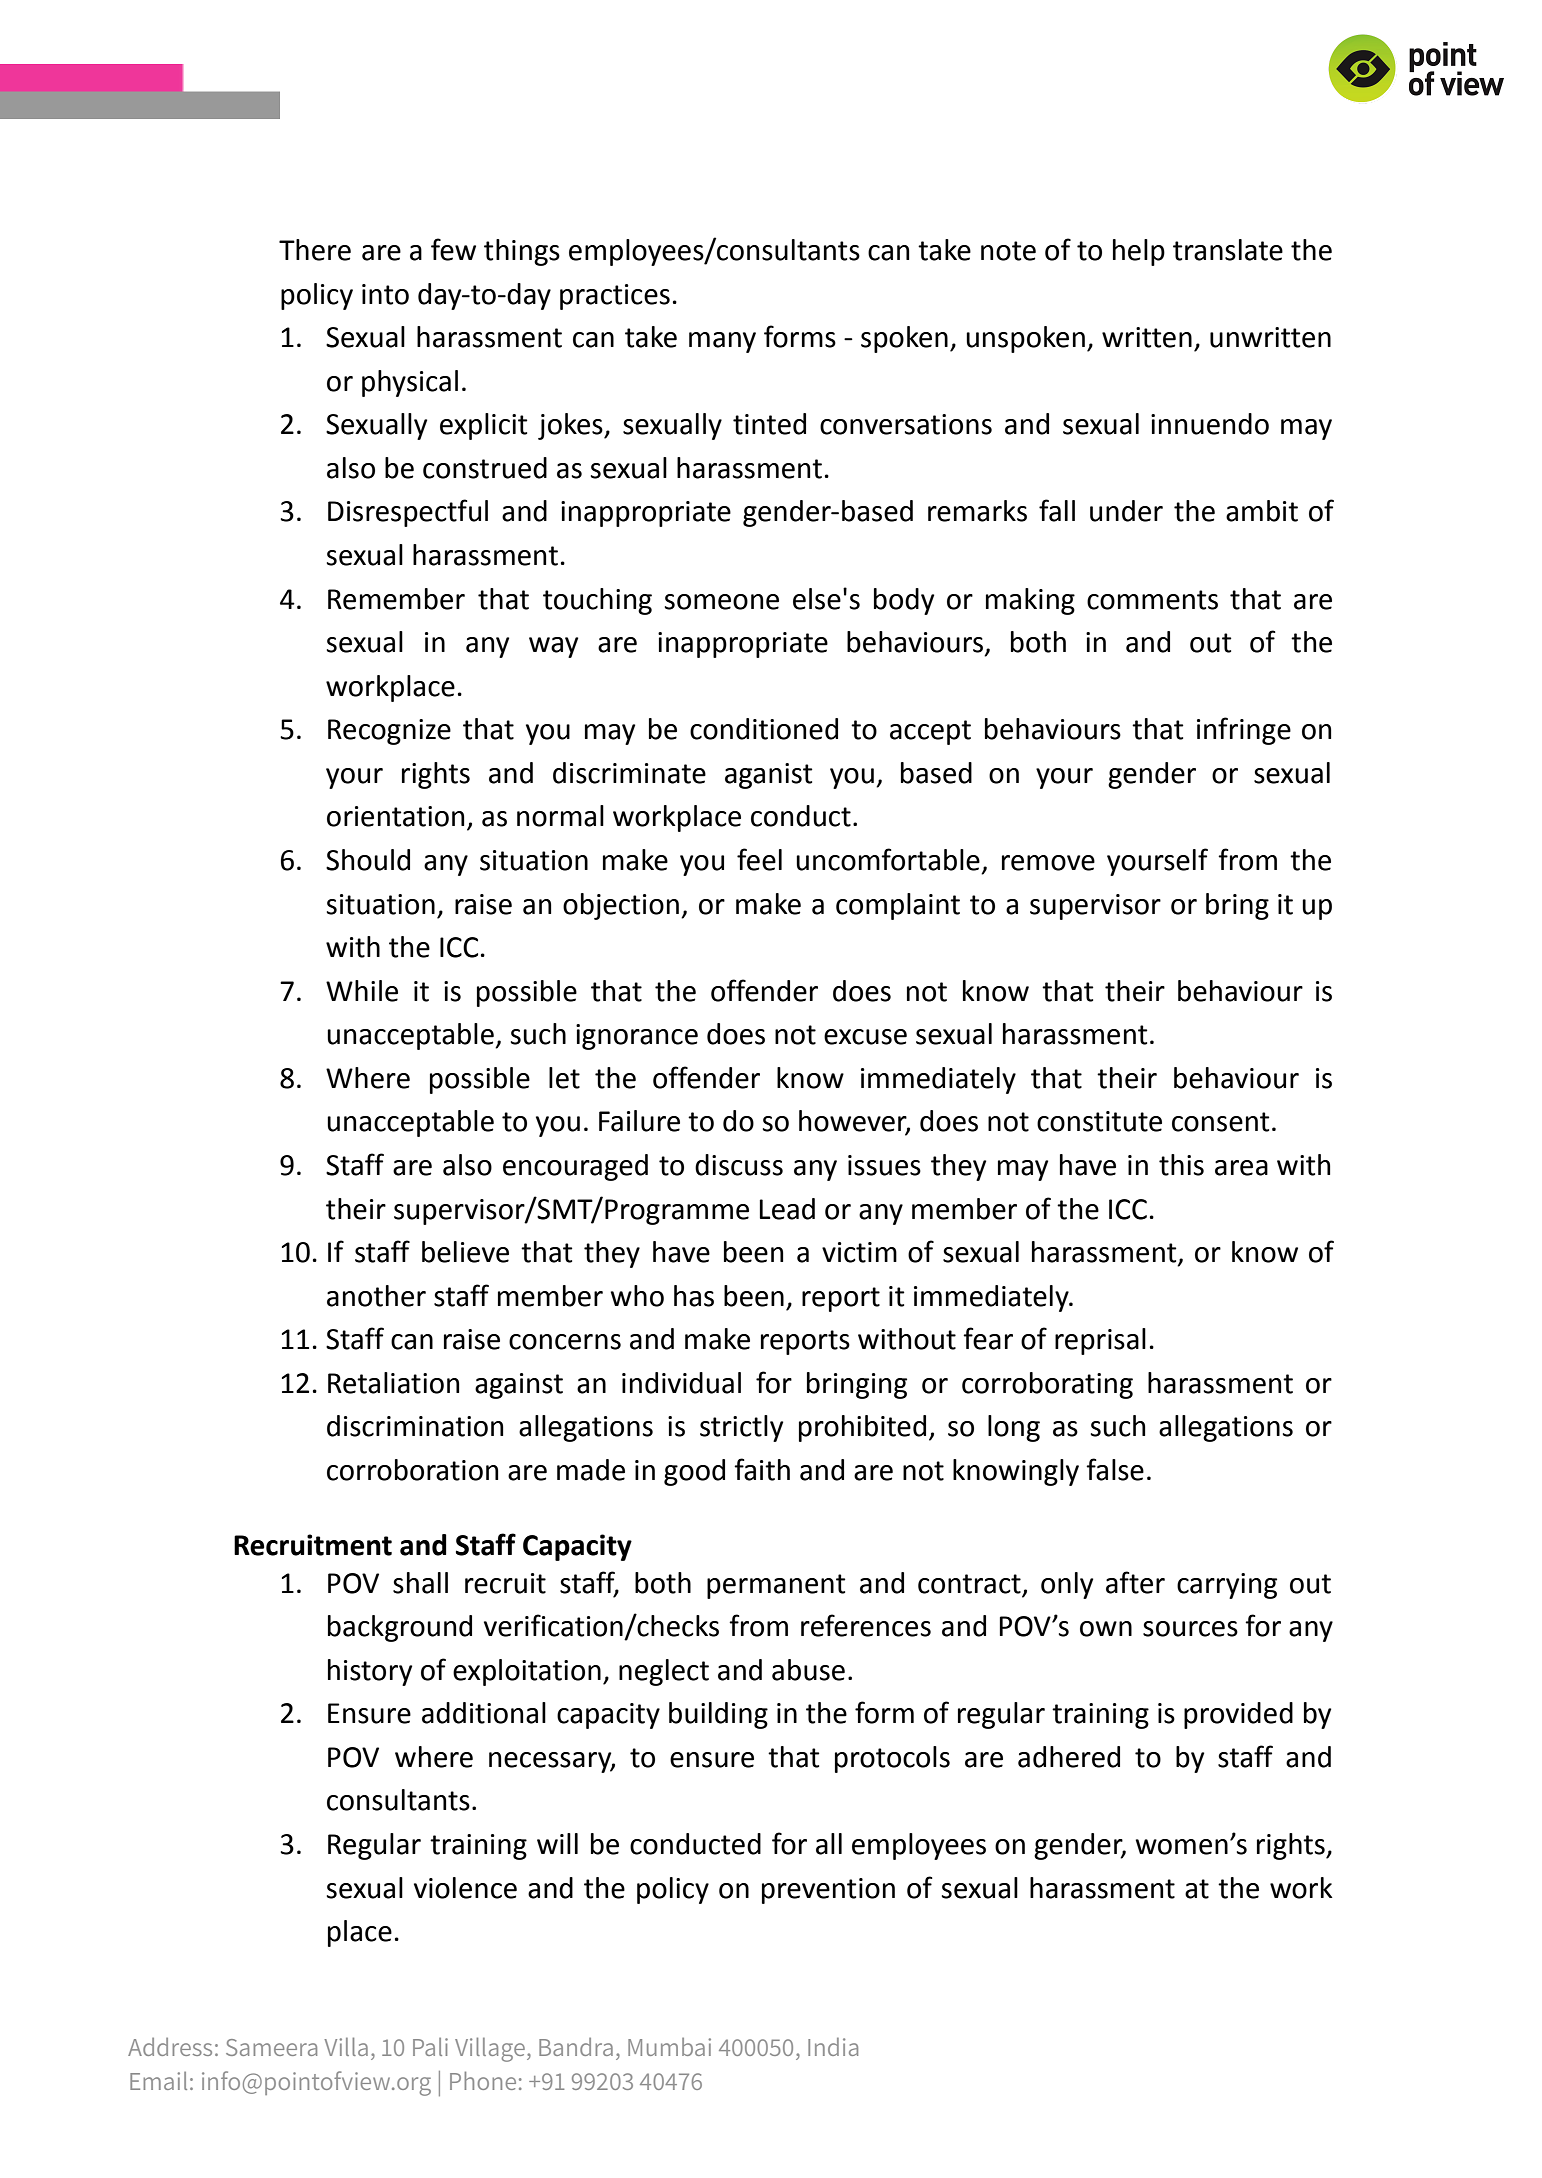 Image resolution: width=1542 pixels, height=2178 pixels. I want to click on feel, so click(759, 859).
